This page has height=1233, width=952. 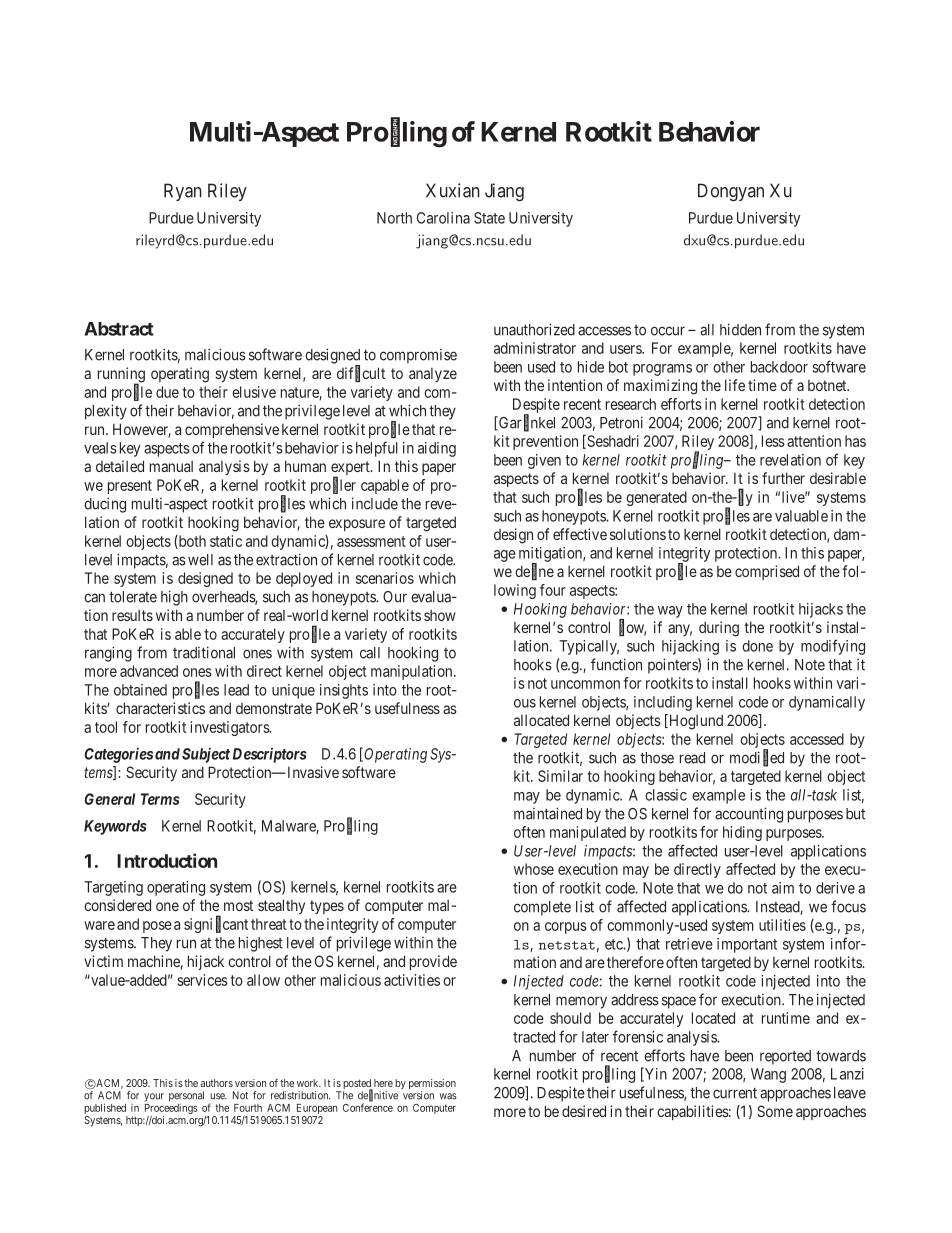 I want to click on accounting, so click(x=749, y=815).
